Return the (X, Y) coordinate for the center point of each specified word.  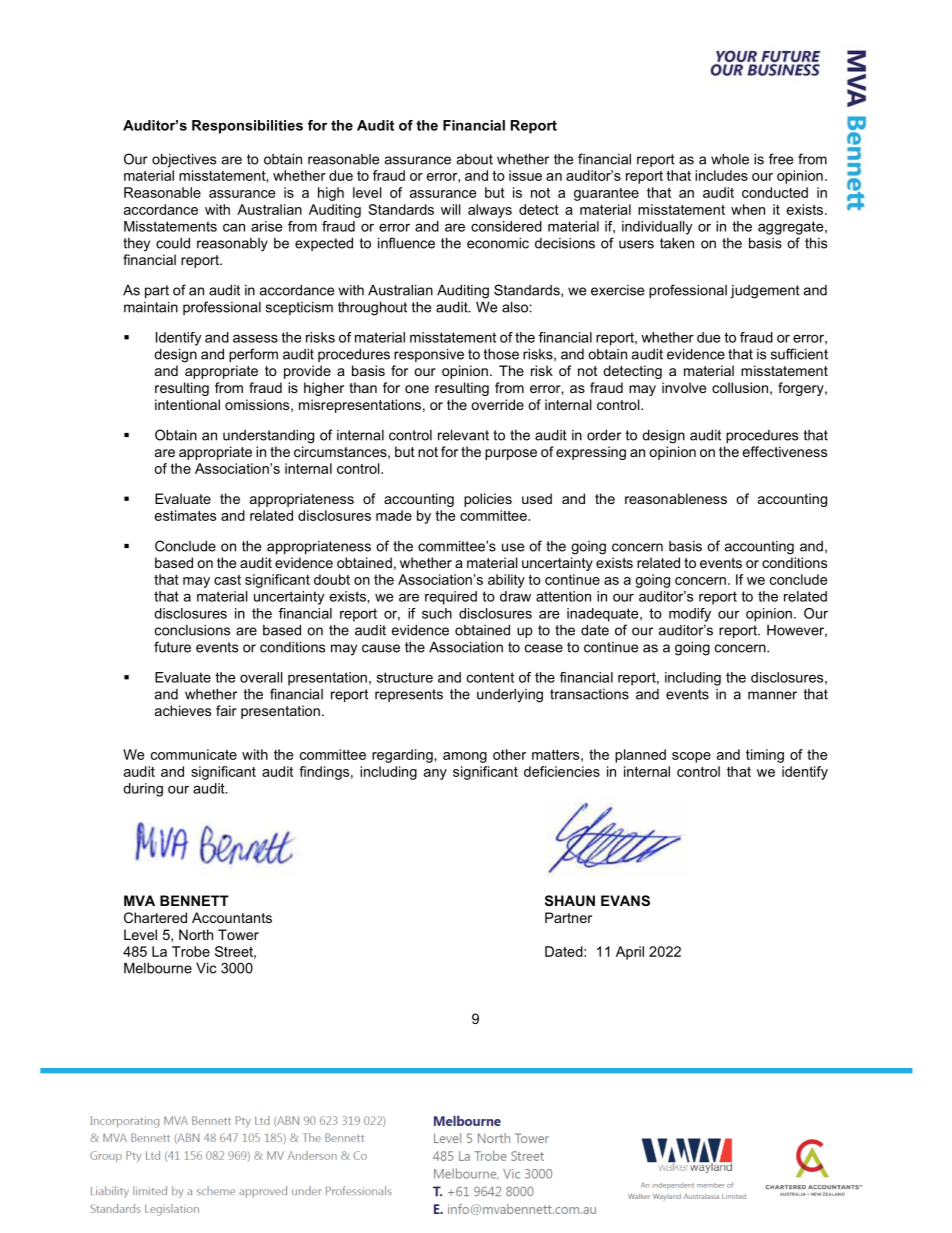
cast (227, 580)
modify (690, 615)
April (630, 953)
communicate (194, 754)
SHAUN (570, 900)
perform (253, 355)
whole (730, 159)
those (501, 354)
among (465, 757)
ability (506, 581)
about (475, 159)
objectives (184, 161)
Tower (238, 934)
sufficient (799, 354)
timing (765, 756)
